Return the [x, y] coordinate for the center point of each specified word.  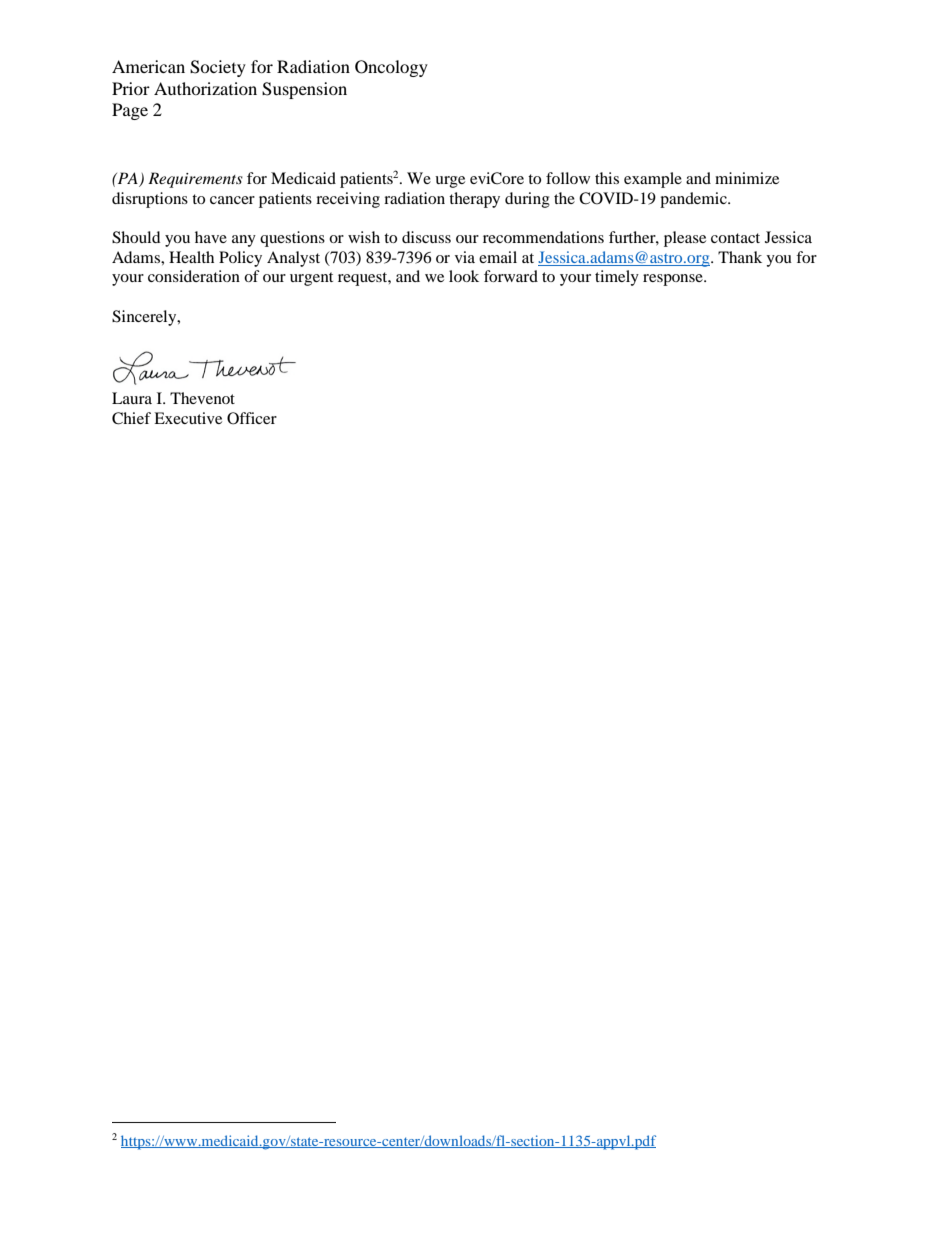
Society [218, 68]
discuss [426, 237]
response [674, 280]
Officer [252, 418]
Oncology [391, 68]
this [607, 178]
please [685, 239]
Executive [188, 418]
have [211, 237]
